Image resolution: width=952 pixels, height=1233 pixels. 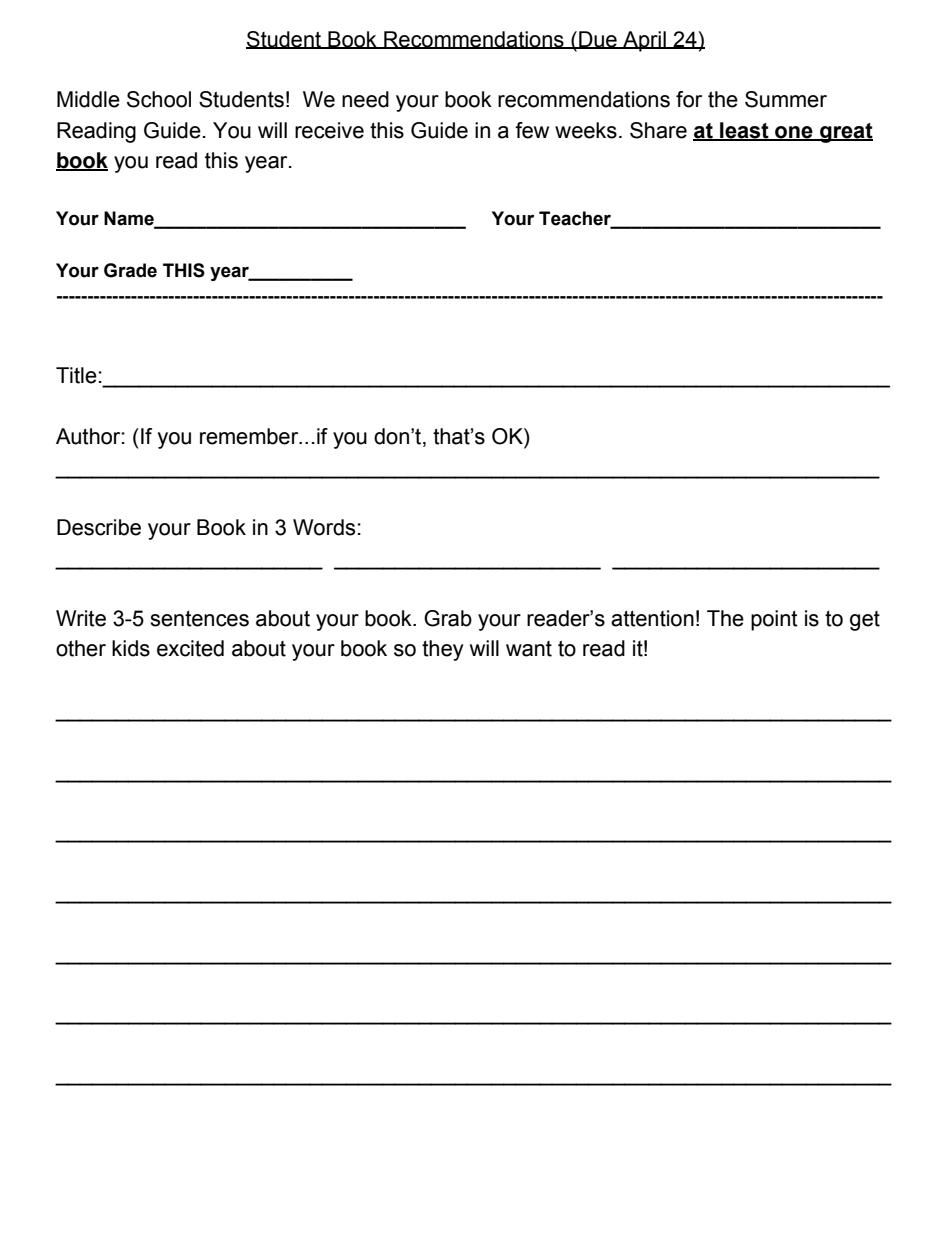 What do you see at coordinates (598, 40) in the page?
I see `Due` at bounding box center [598, 40].
